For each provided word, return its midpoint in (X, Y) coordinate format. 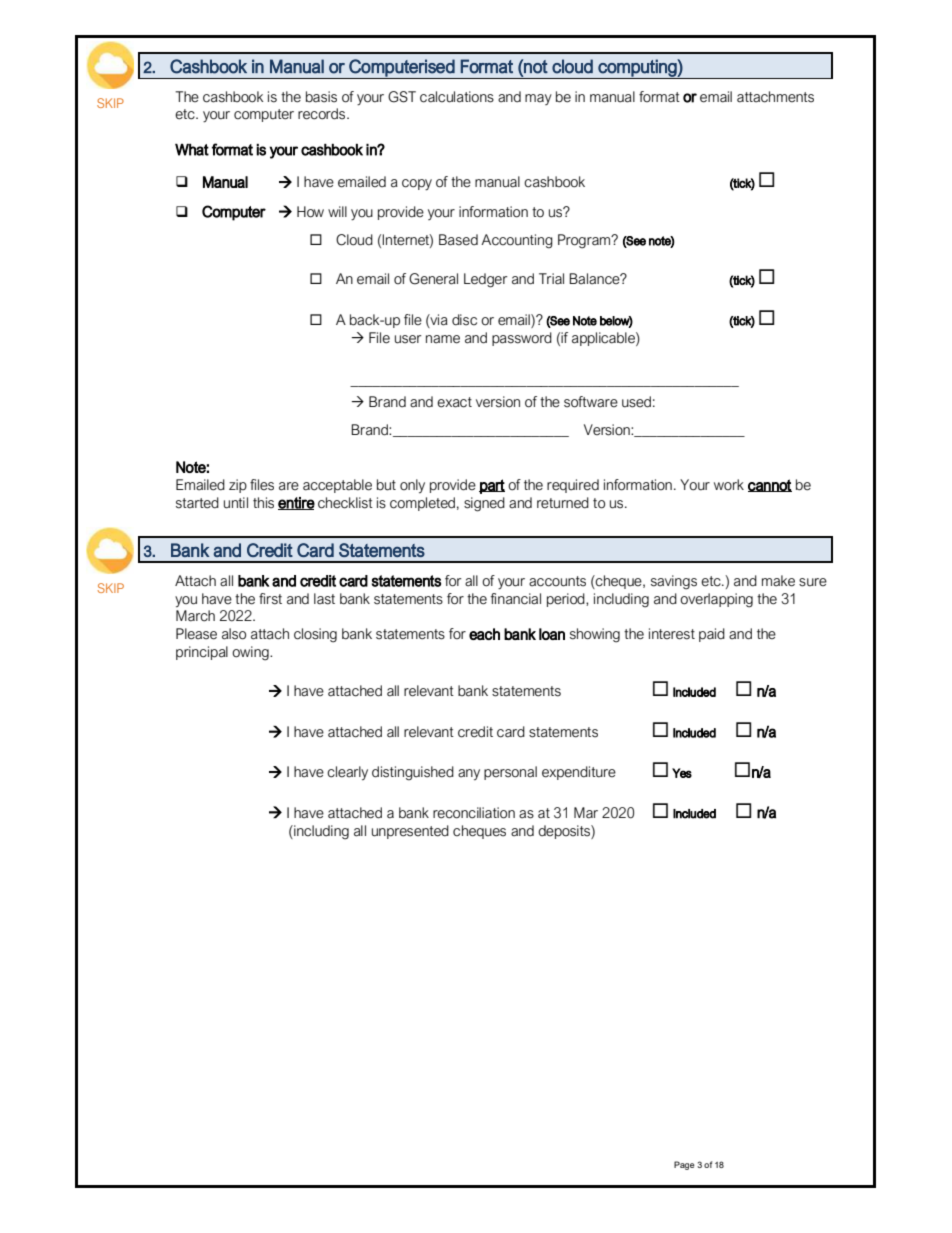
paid (712, 635)
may (538, 99)
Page (684, 1165)
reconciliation (474, 813)
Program (585, 241)
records (323, 114)
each (484, 634)
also (234, 634)
